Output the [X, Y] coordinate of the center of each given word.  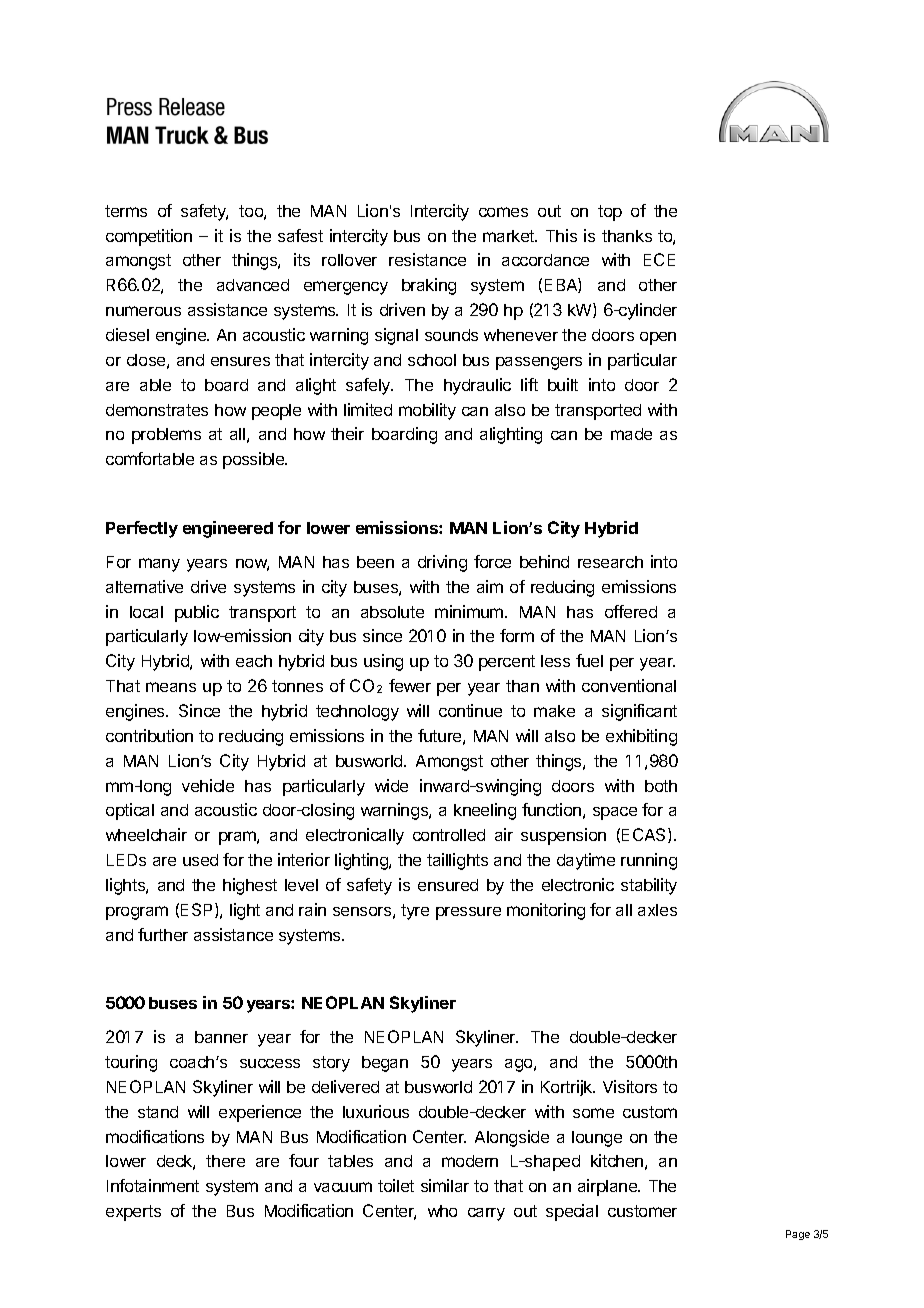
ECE [659, 259]
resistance [427, 259]
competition [149, 237]
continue [470, 710]
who [442, 1211]
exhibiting [641, 737]
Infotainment [153, 1185]
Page [798, 1235]
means [171, 687]
